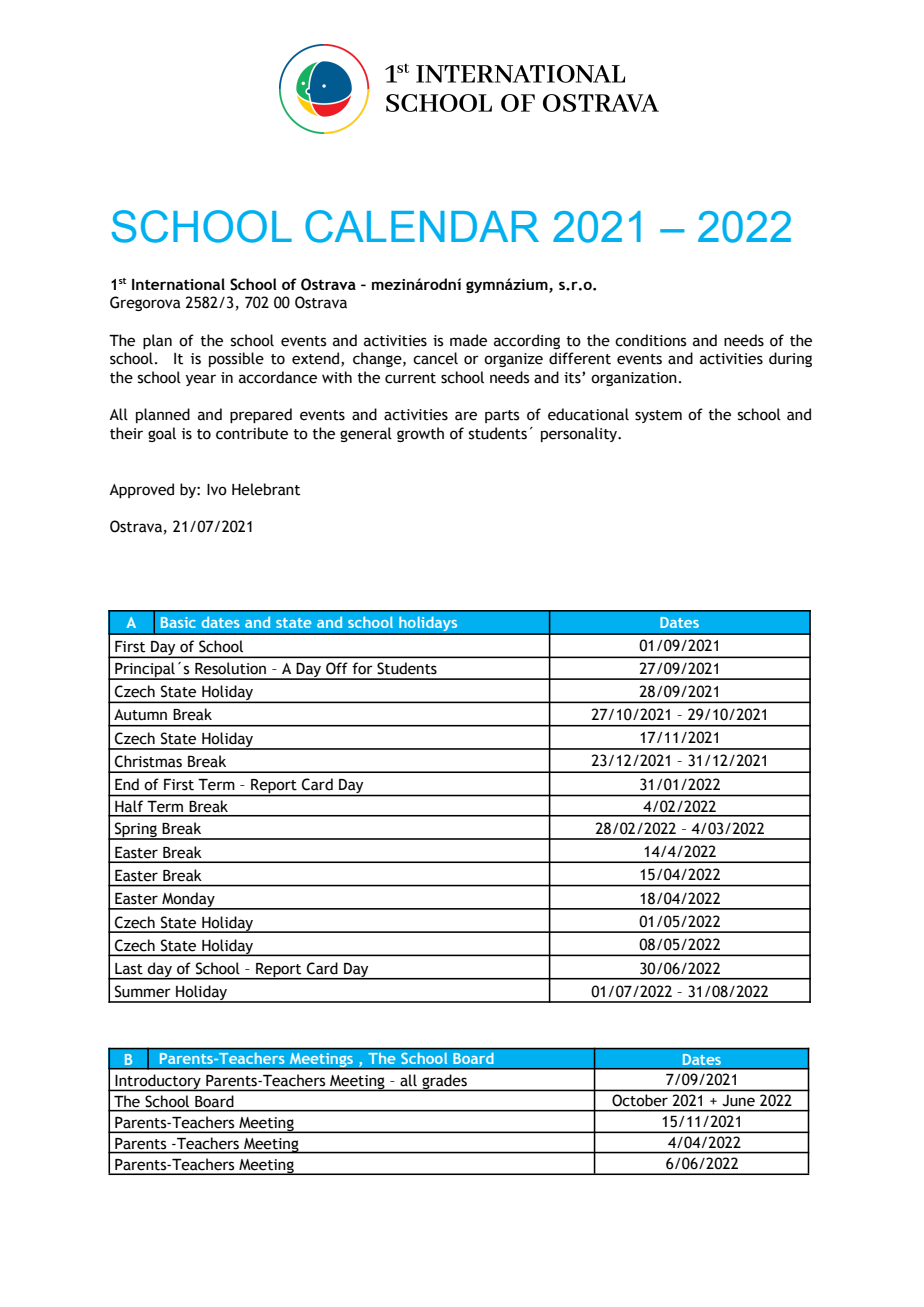 The height and width of the screenshot is (1307, 924). I want to click on Resolution, so click(230, 668).
